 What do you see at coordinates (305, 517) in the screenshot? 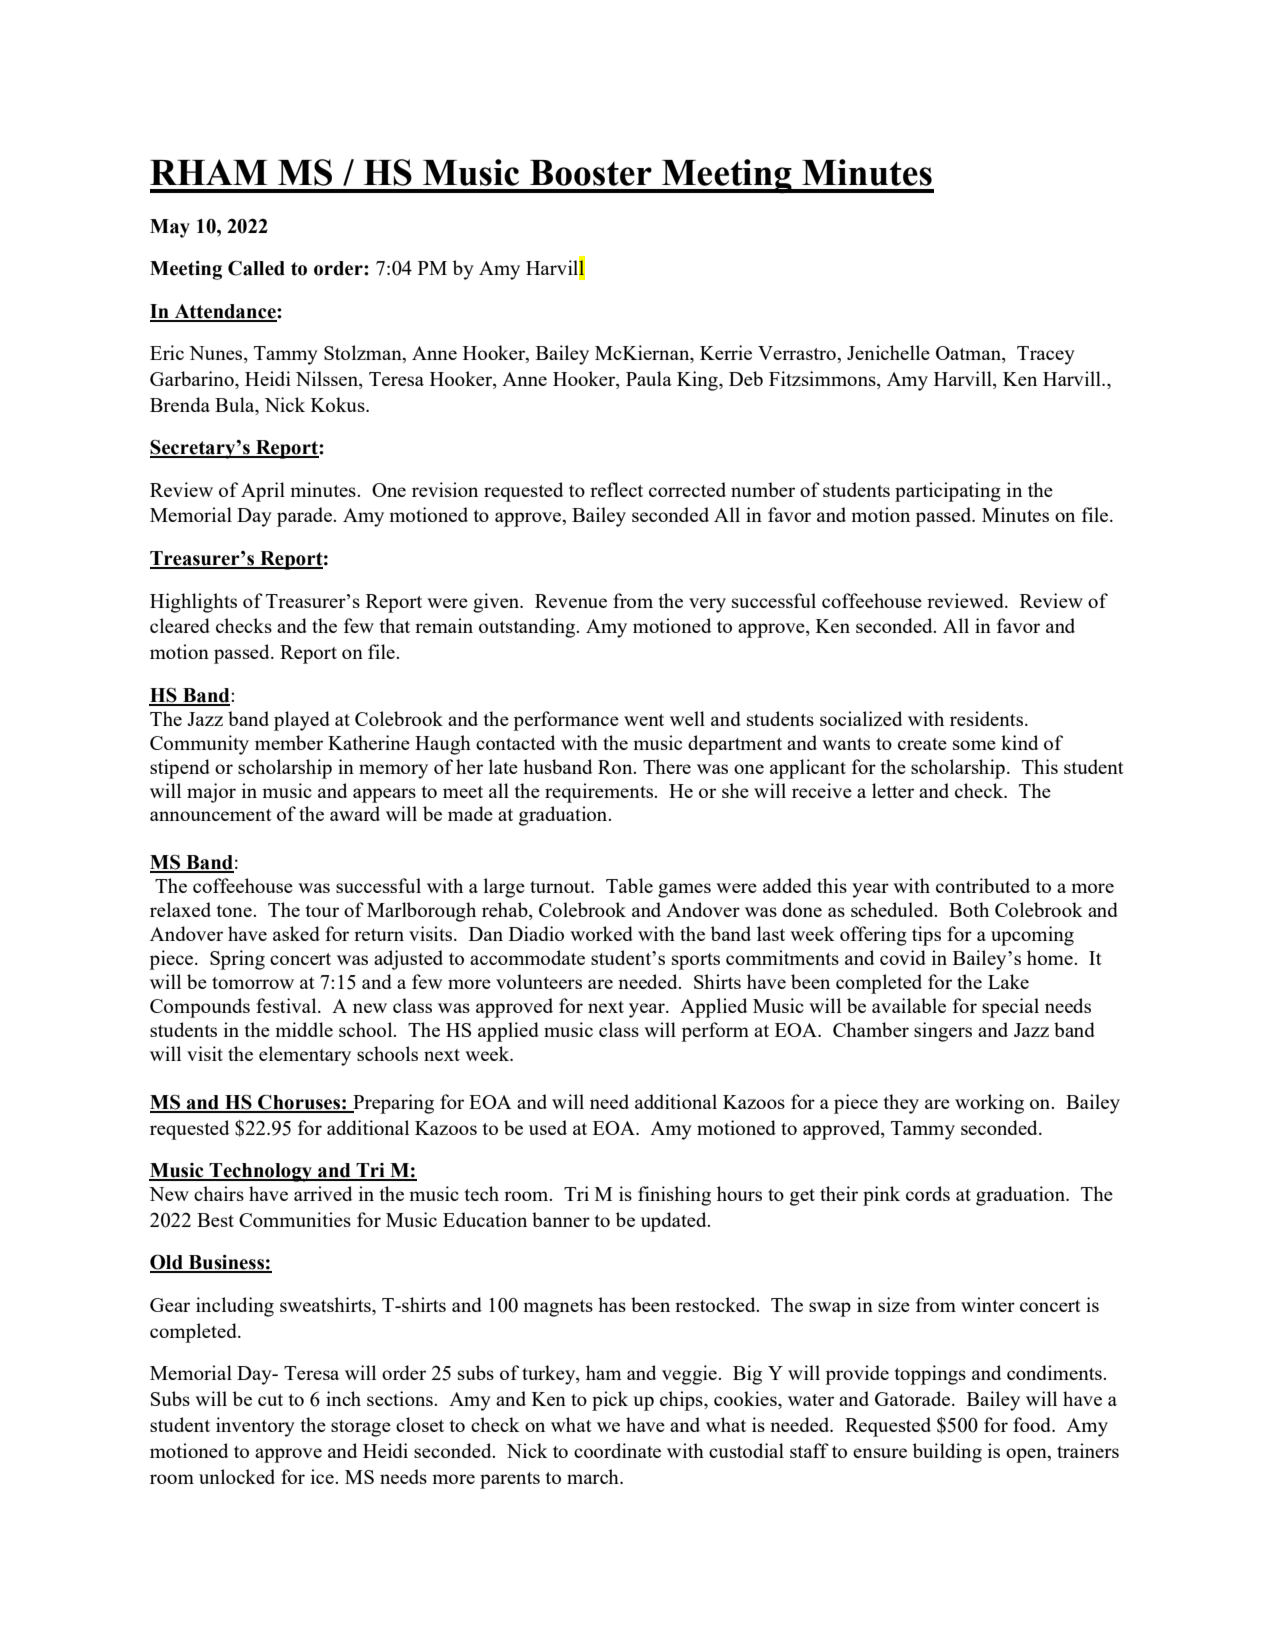
I see `parade` at bounding box center [305, 517].
